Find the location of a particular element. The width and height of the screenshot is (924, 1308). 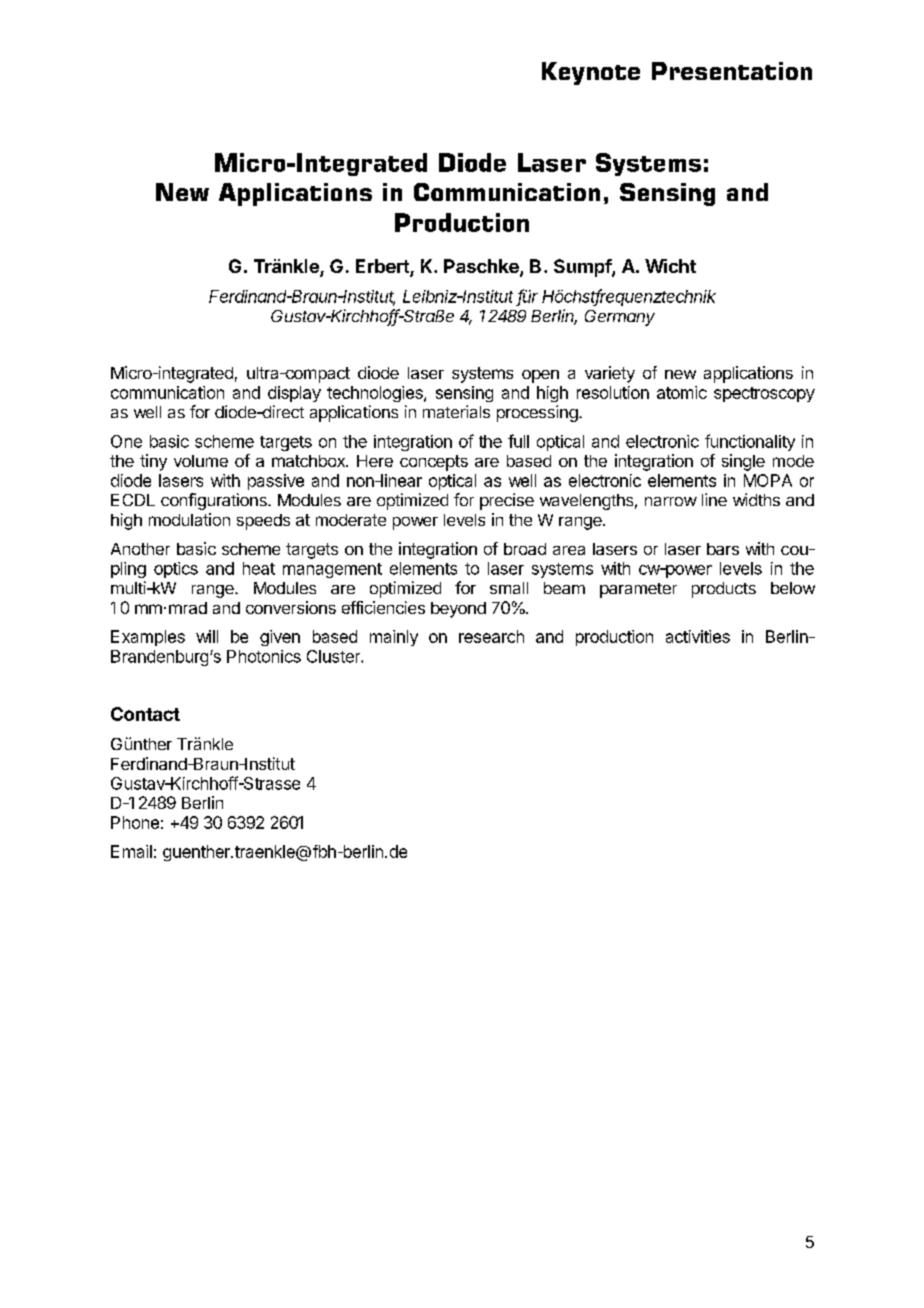

Presentation is located at coordinates (732, 71).
